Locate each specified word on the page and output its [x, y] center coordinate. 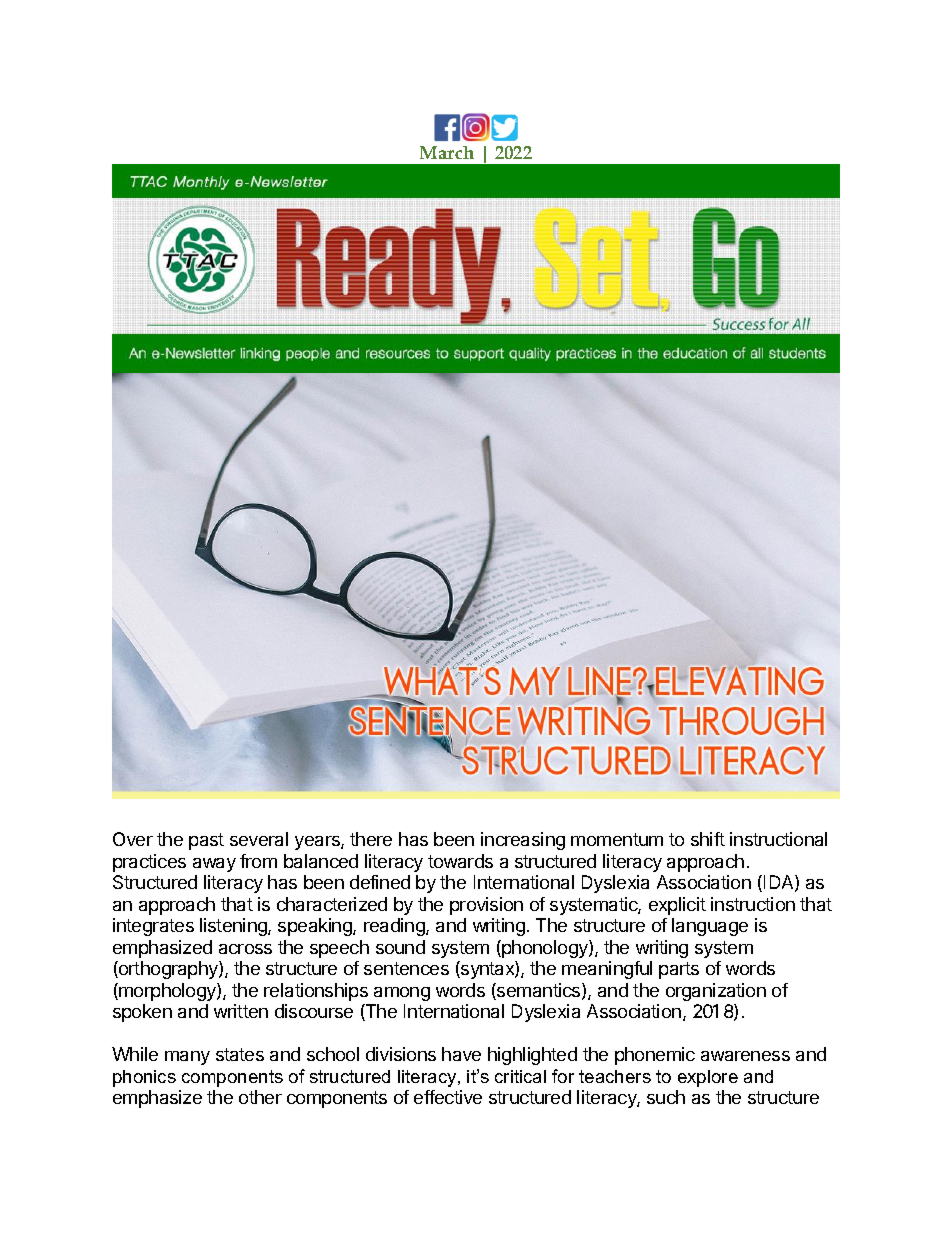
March [447, 152]
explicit [677, 906]
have [461, 1054]
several [259, 839]
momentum [617, 839]
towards [460, 861]
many [187, 1058]
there [371, 839]
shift [708, 839]
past [206, 841]
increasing [523, 841]
